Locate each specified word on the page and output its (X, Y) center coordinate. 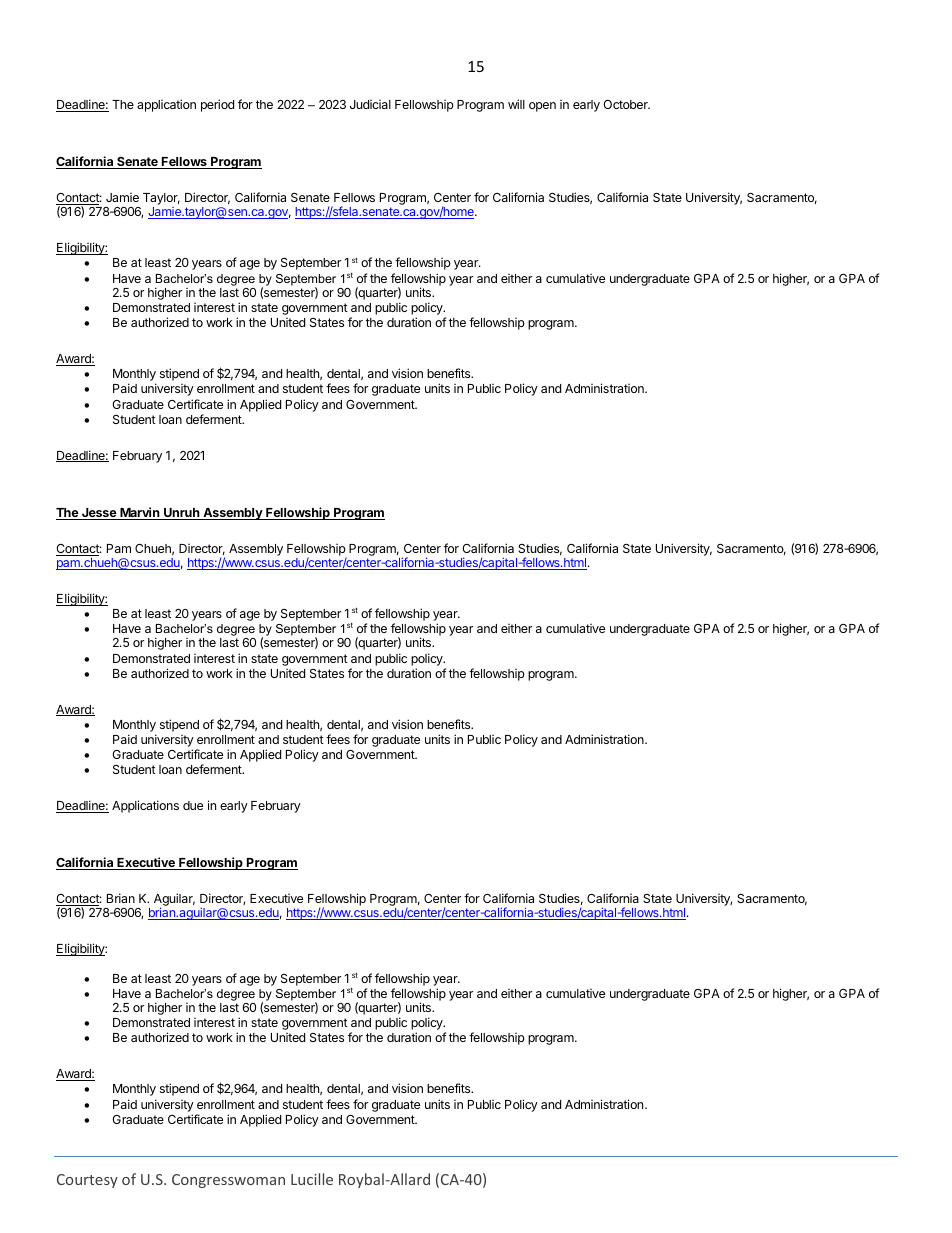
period (217, 105)
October (626, 104)
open (542, 107)
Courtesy (87, 1181)
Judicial (370, 104)
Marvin (140, 513)
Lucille (312, 1179)
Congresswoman (228, 1181)
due (193, 805)
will (516, 104)
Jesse (99, 514)
